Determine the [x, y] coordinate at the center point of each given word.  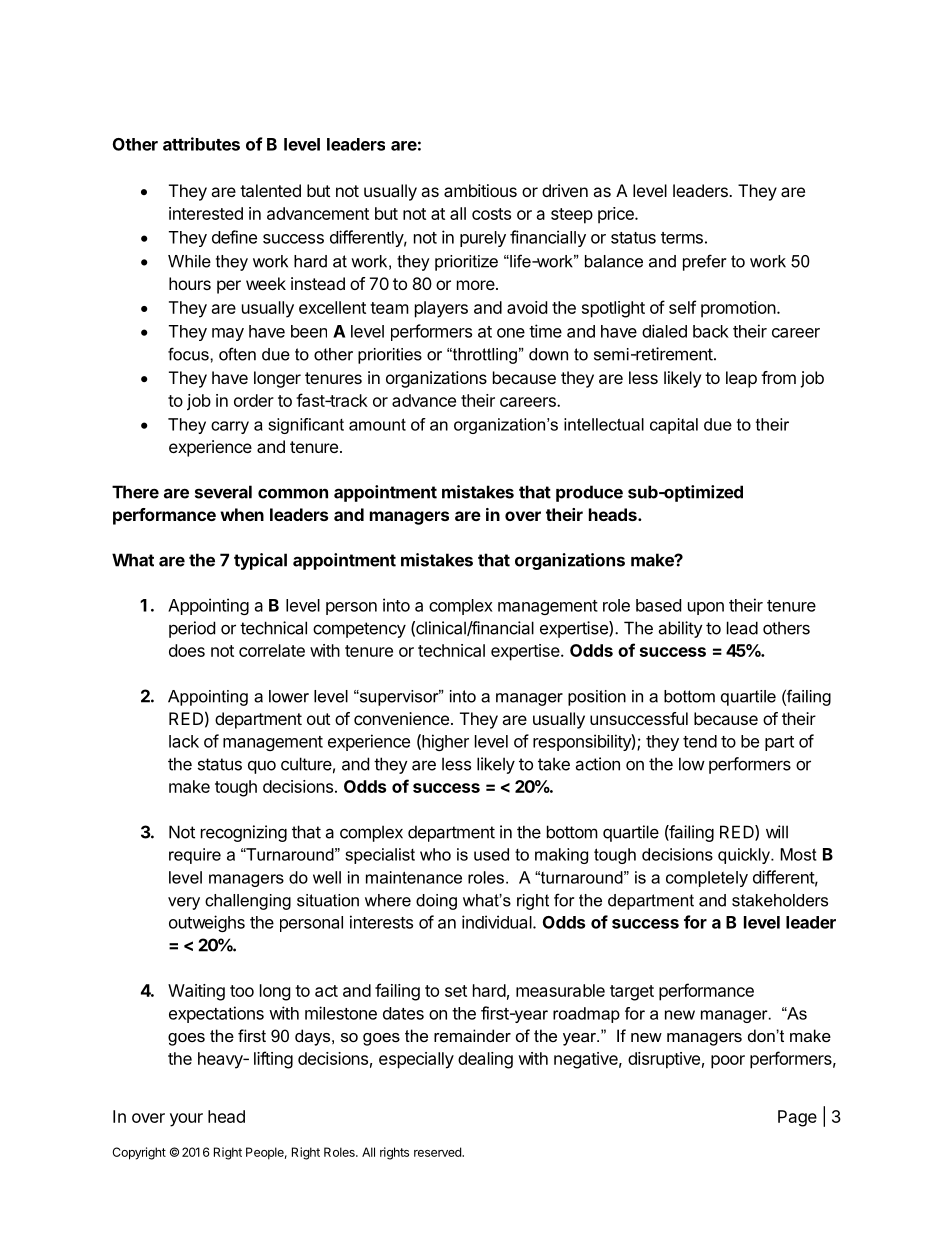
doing [436, 902]
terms [682, 238]
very [184, 903]
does [187, 650]
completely [707, 879]
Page [797, 1118]
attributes [201, 144]
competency [359, 630]
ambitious [480, 190]
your [186, 1120]
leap [741, 379]
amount [377, 424]
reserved [438, 1152]
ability [680, 629]
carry [230, 427]
